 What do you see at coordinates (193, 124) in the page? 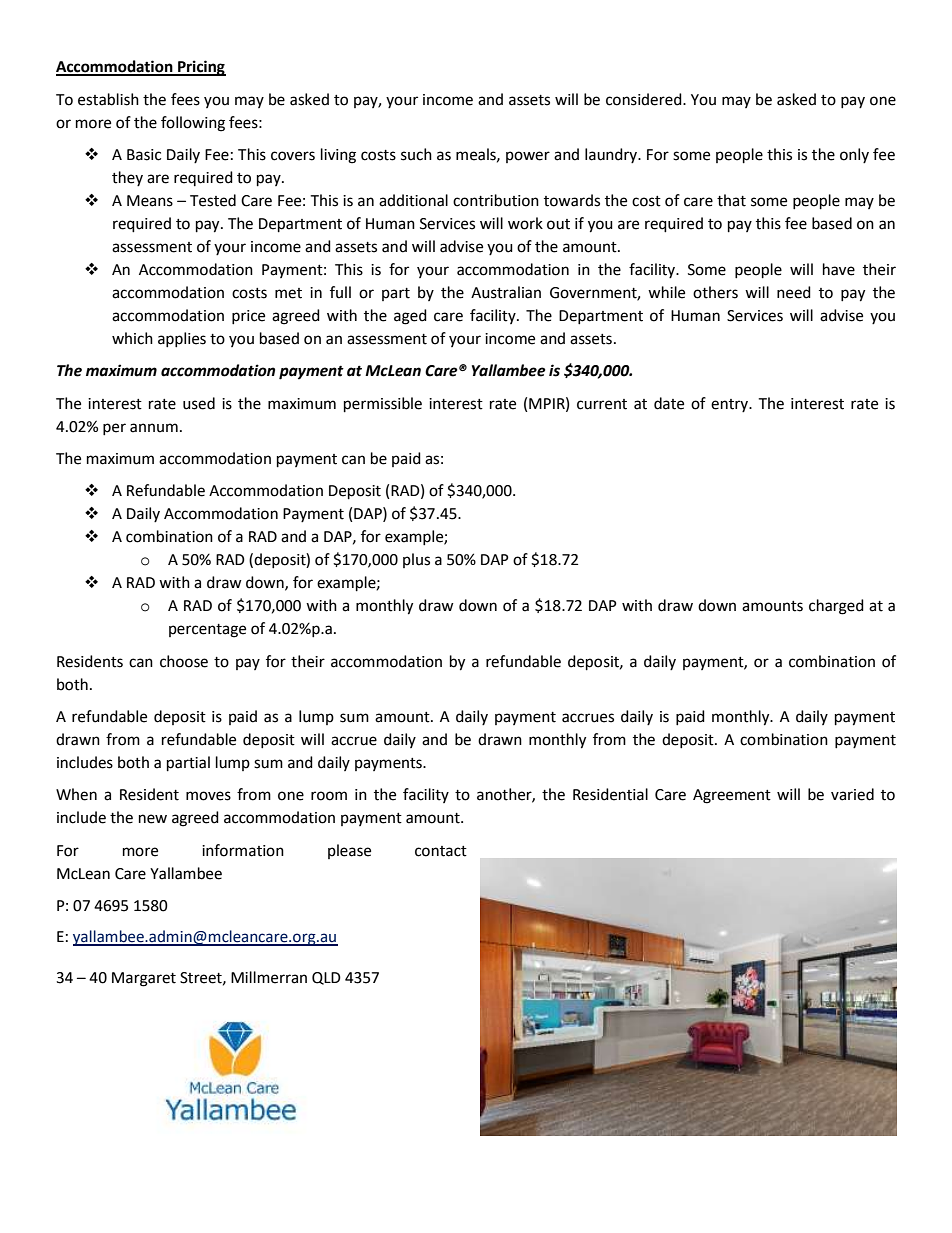
I see `following` at bounding box center [193, 124].
